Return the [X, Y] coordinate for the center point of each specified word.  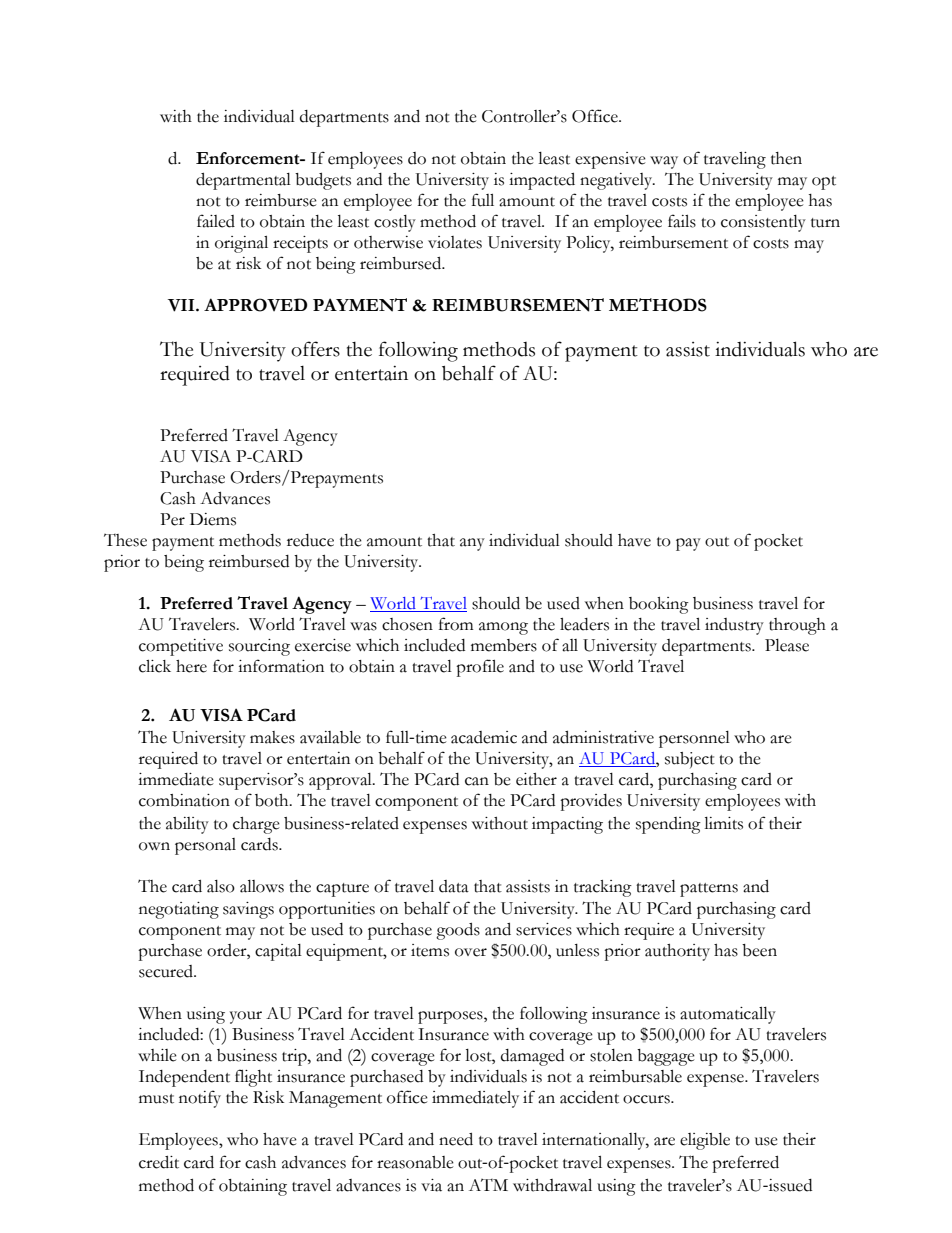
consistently [763, 223]
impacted [542, 181]
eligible [705, 1141]
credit [159, 1162]
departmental [243, 181]
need [456, 1139]
